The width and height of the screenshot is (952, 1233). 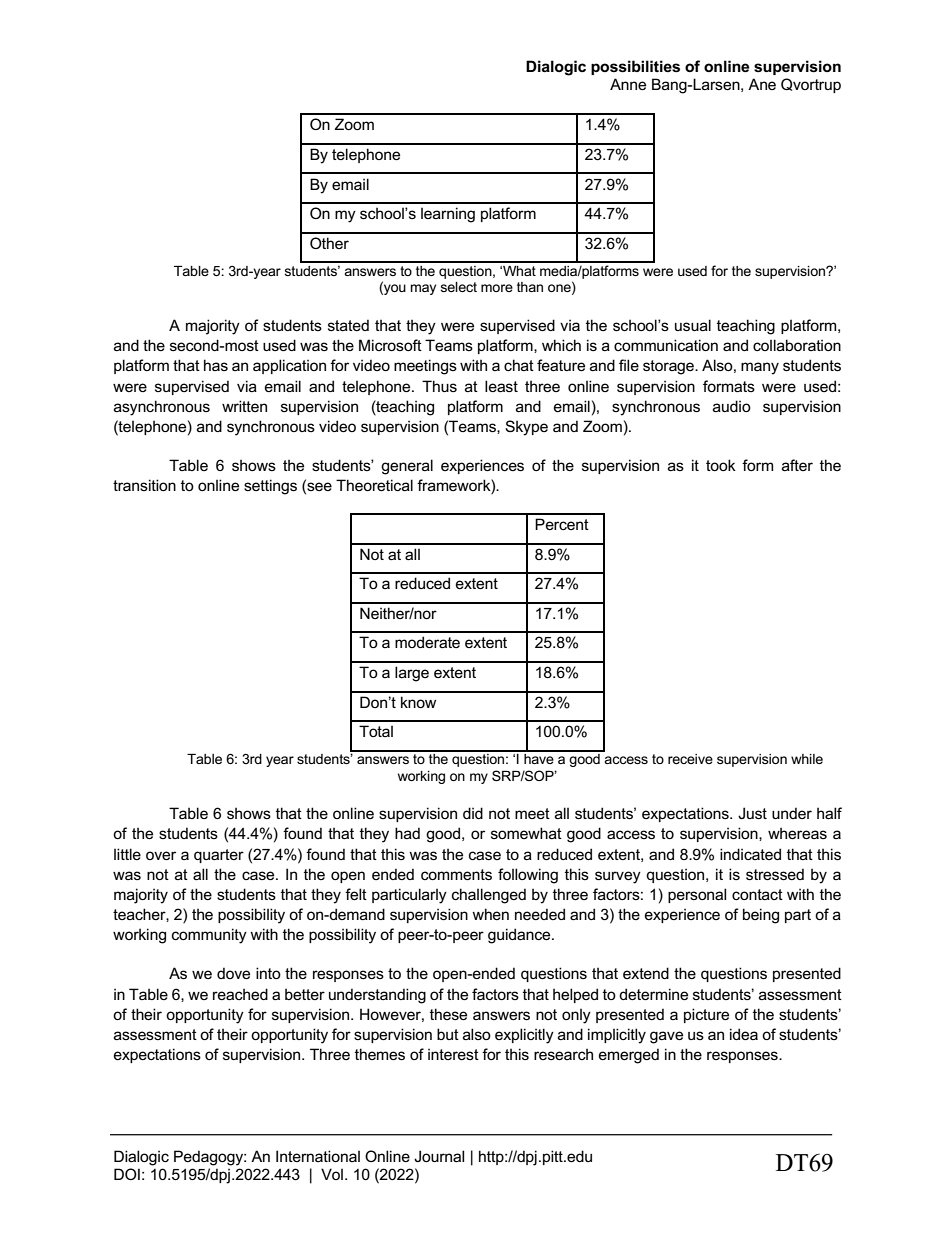 What do you see at coordinates (757, 894) in the screenshot?
I see `contact` at bounding box center [757, 894].
